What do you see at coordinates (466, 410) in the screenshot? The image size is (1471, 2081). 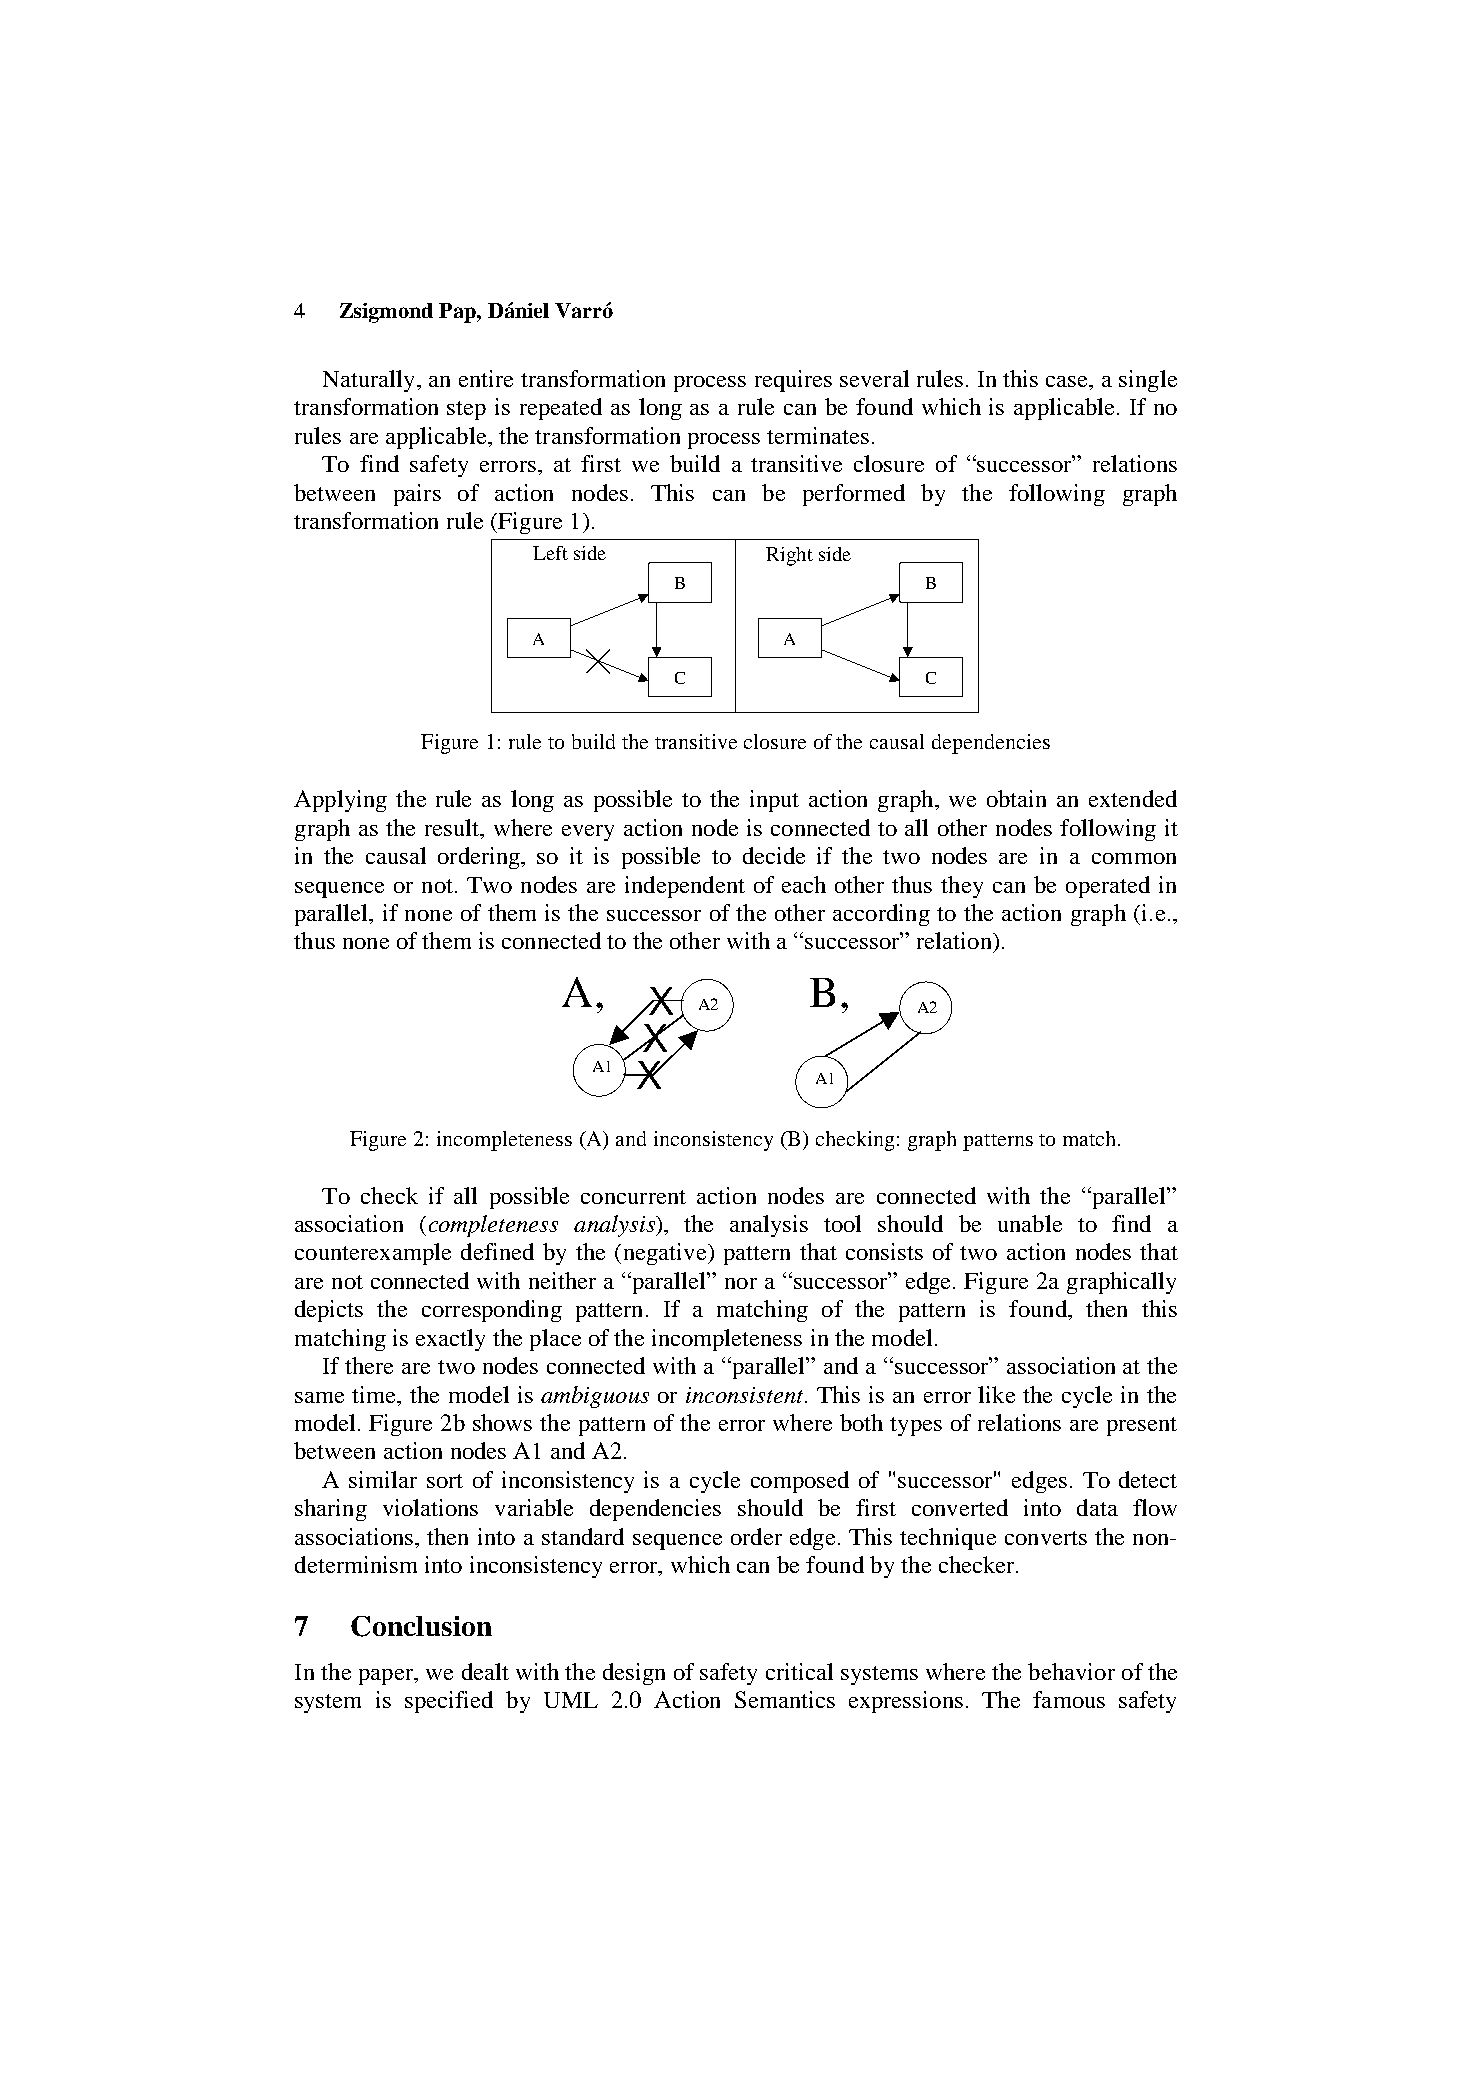 I see `step` at bounding box center [466, 410].
